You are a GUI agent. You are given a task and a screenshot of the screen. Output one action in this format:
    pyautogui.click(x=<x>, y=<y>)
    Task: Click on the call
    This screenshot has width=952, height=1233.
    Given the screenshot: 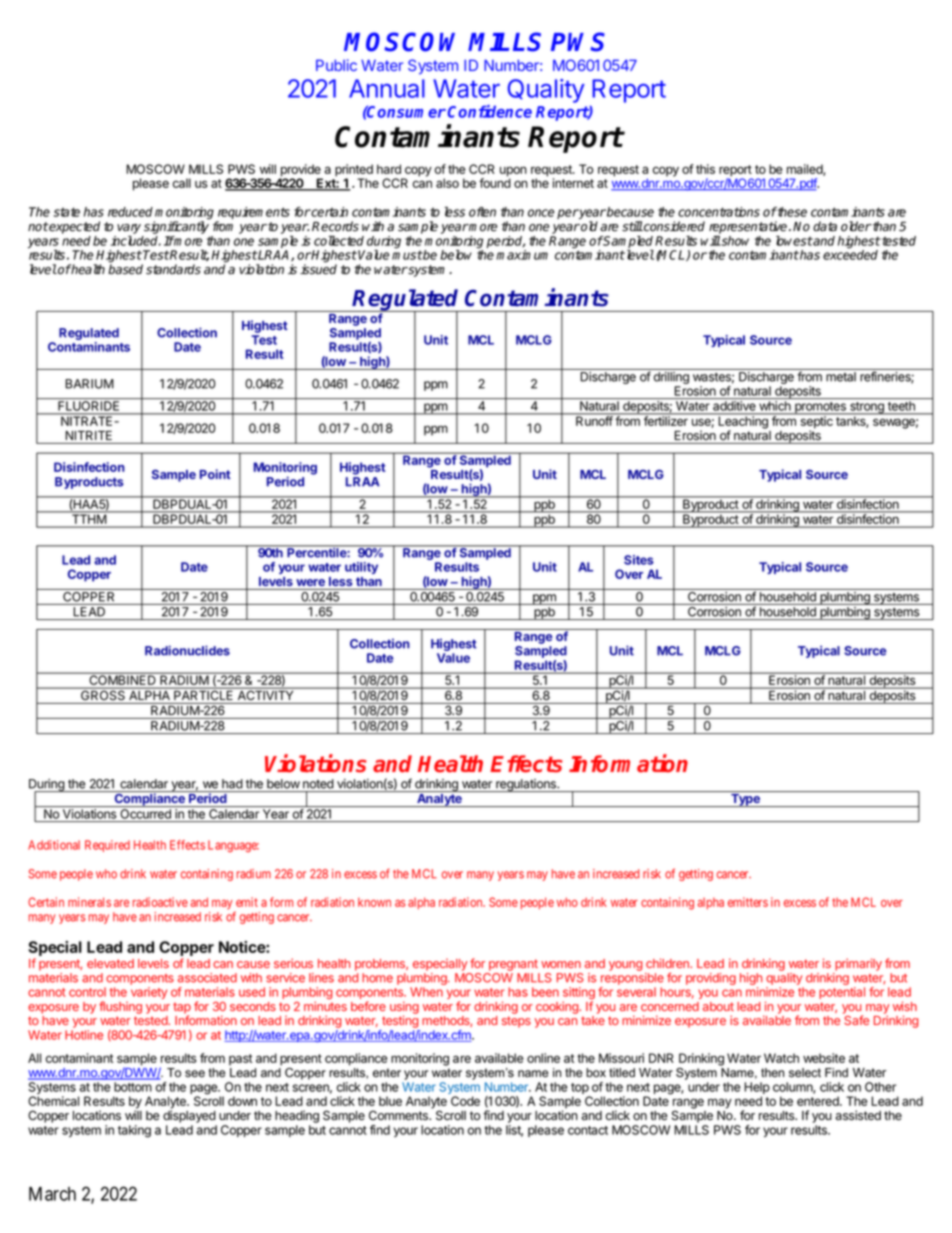 What is the action you would take?
    pyautogui.click(x=182, y=183)
